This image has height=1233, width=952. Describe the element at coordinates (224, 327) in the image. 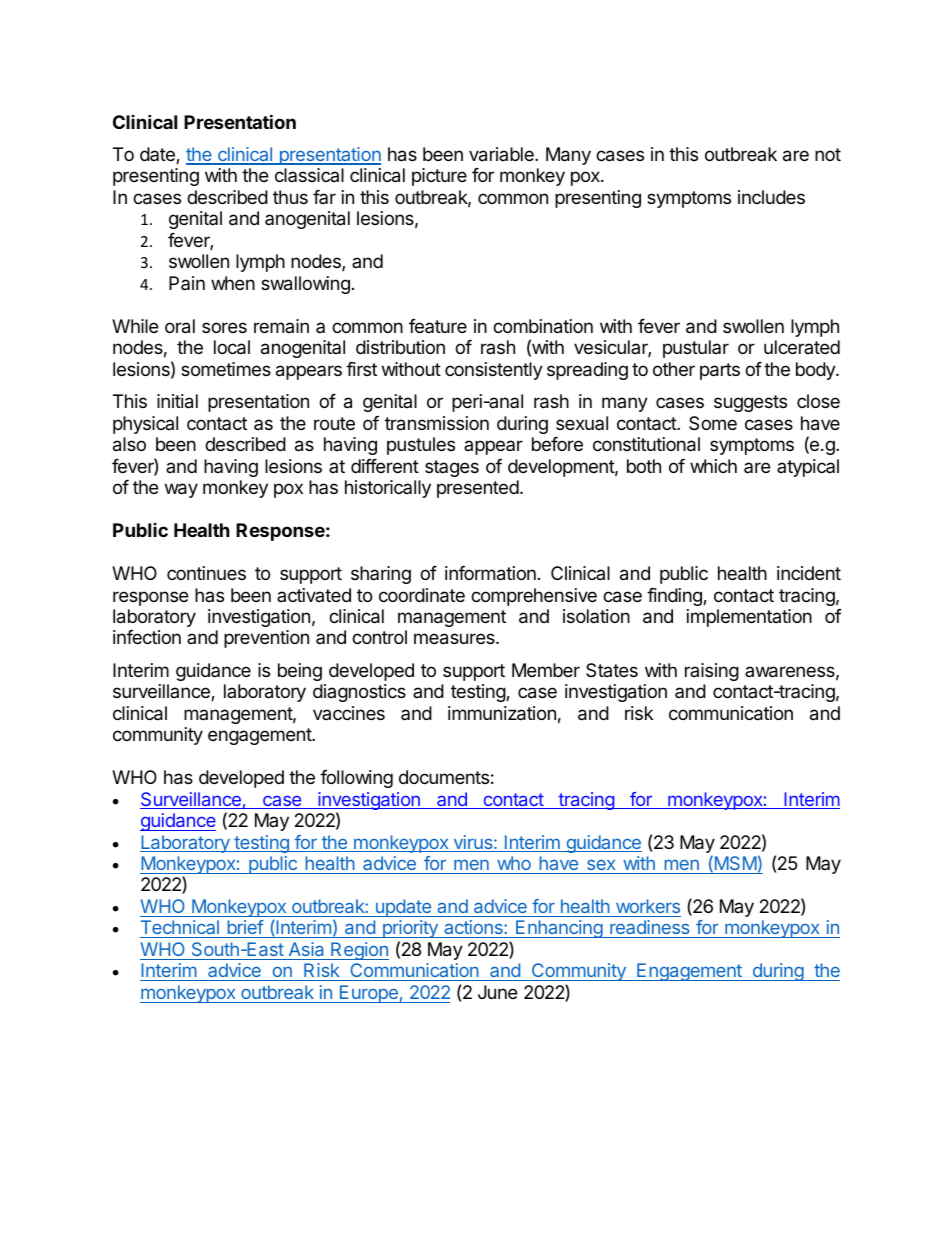

I see `sores` at that location.
